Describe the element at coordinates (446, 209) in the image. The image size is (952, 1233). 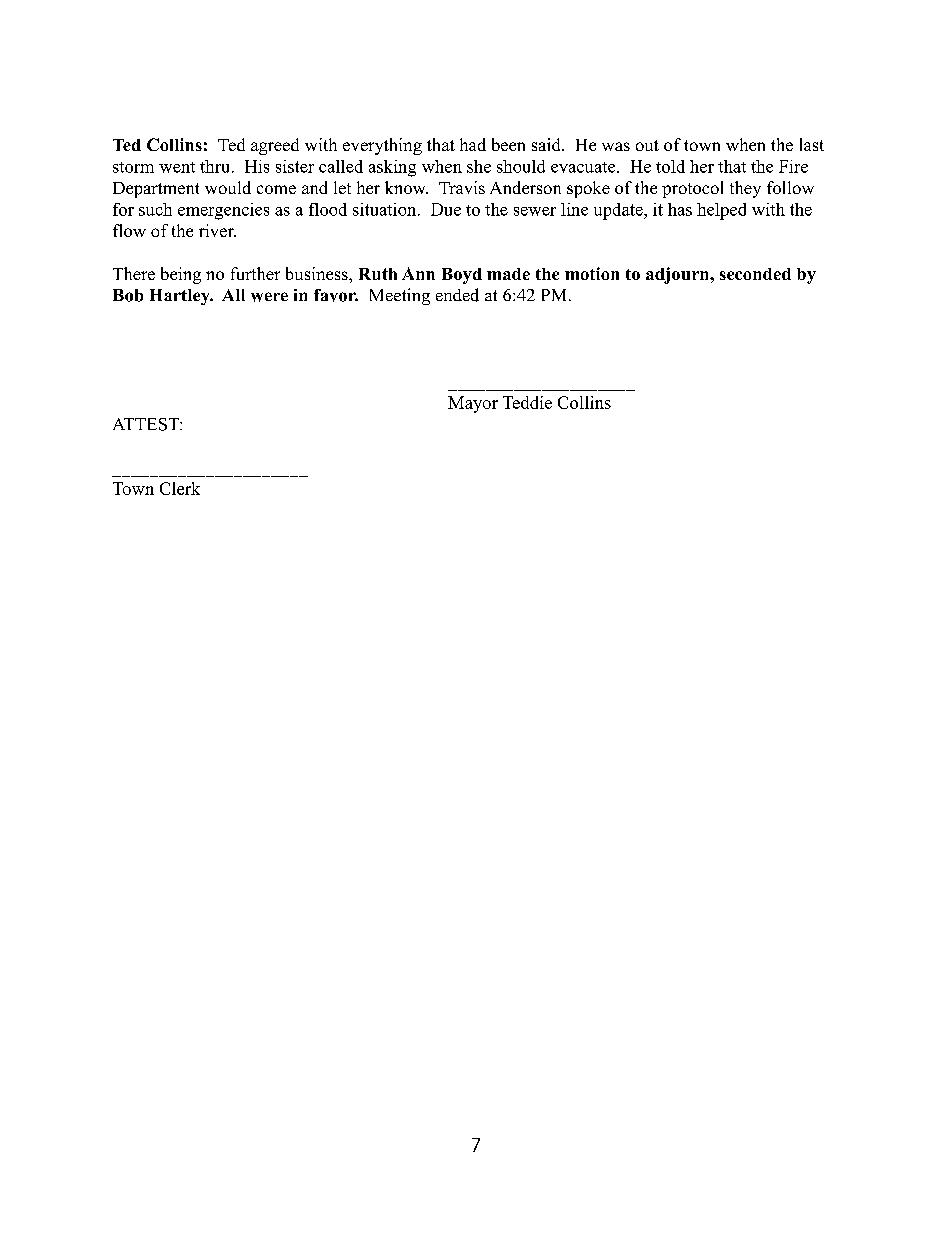
I see `Due` at that location.
